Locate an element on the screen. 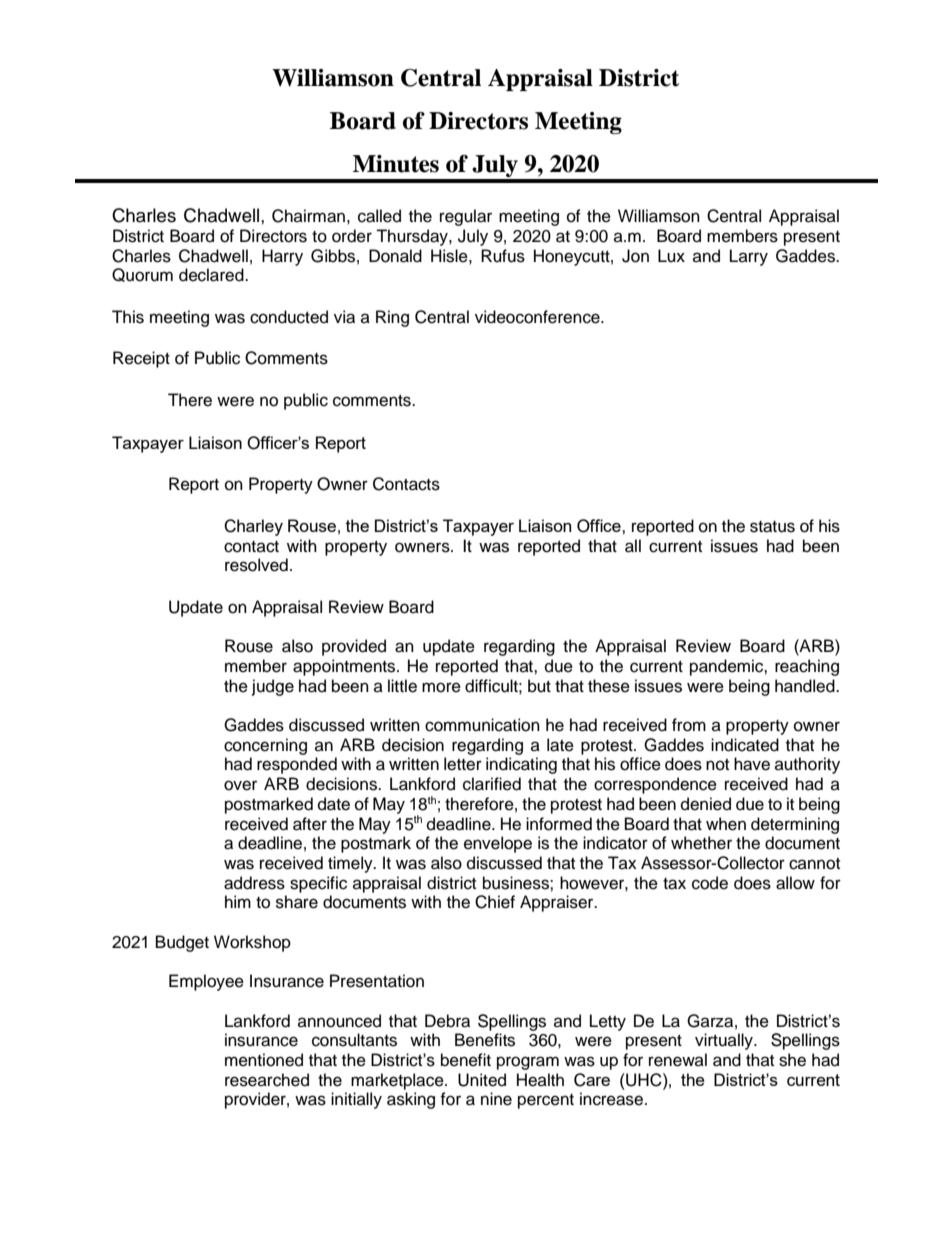 The width and height of the screenshot is (952, 1233). status is located at coordinates (772, 527).
